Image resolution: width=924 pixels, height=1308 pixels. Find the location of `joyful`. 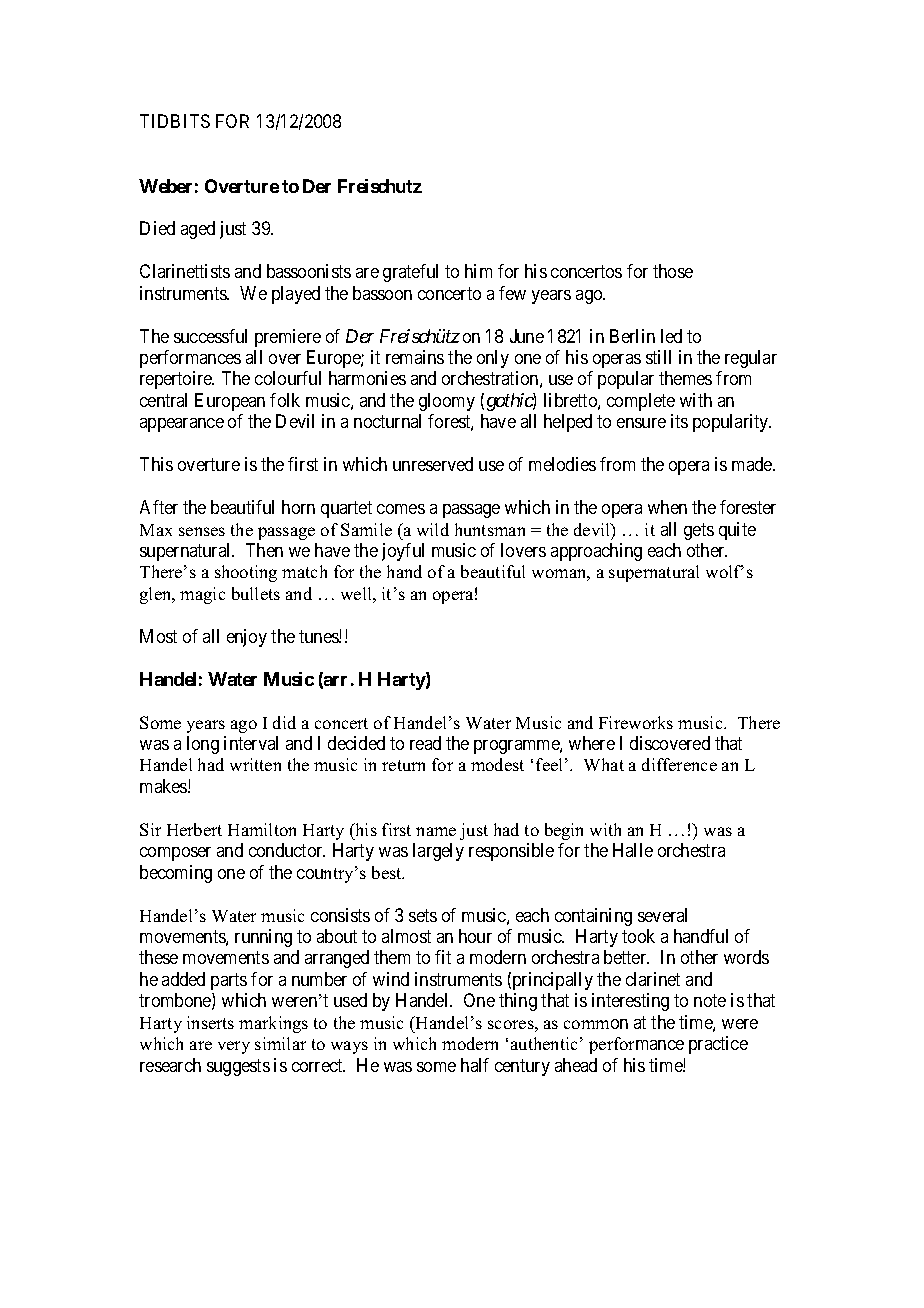

joyful is located at coordinates (403, 552).
